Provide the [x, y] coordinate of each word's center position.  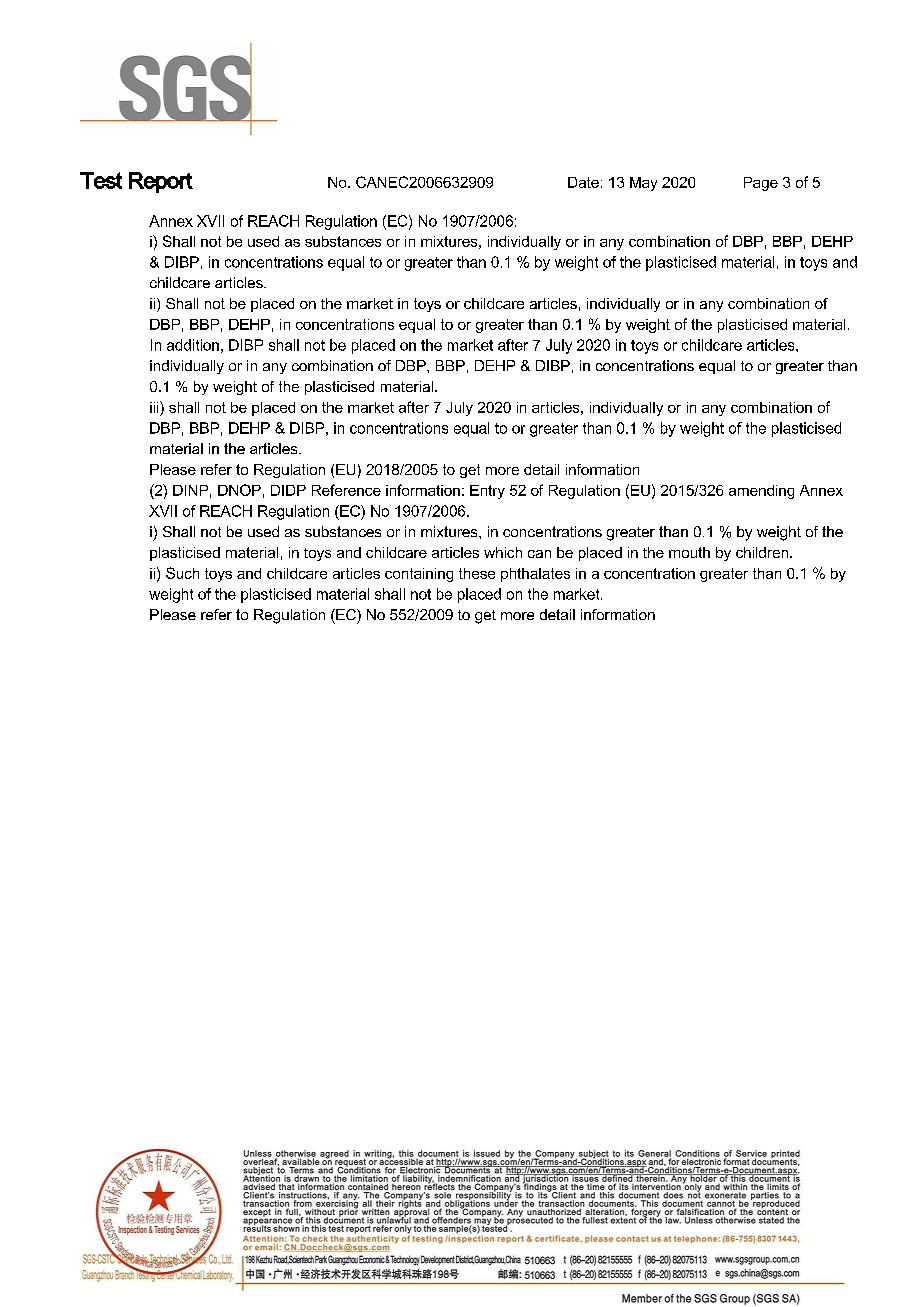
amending [761, 492]
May [643, 184]
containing [419, 575]
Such [182, 573]
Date [583, 182]
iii [155, 407]
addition [193, 345]
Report [161, 182]
